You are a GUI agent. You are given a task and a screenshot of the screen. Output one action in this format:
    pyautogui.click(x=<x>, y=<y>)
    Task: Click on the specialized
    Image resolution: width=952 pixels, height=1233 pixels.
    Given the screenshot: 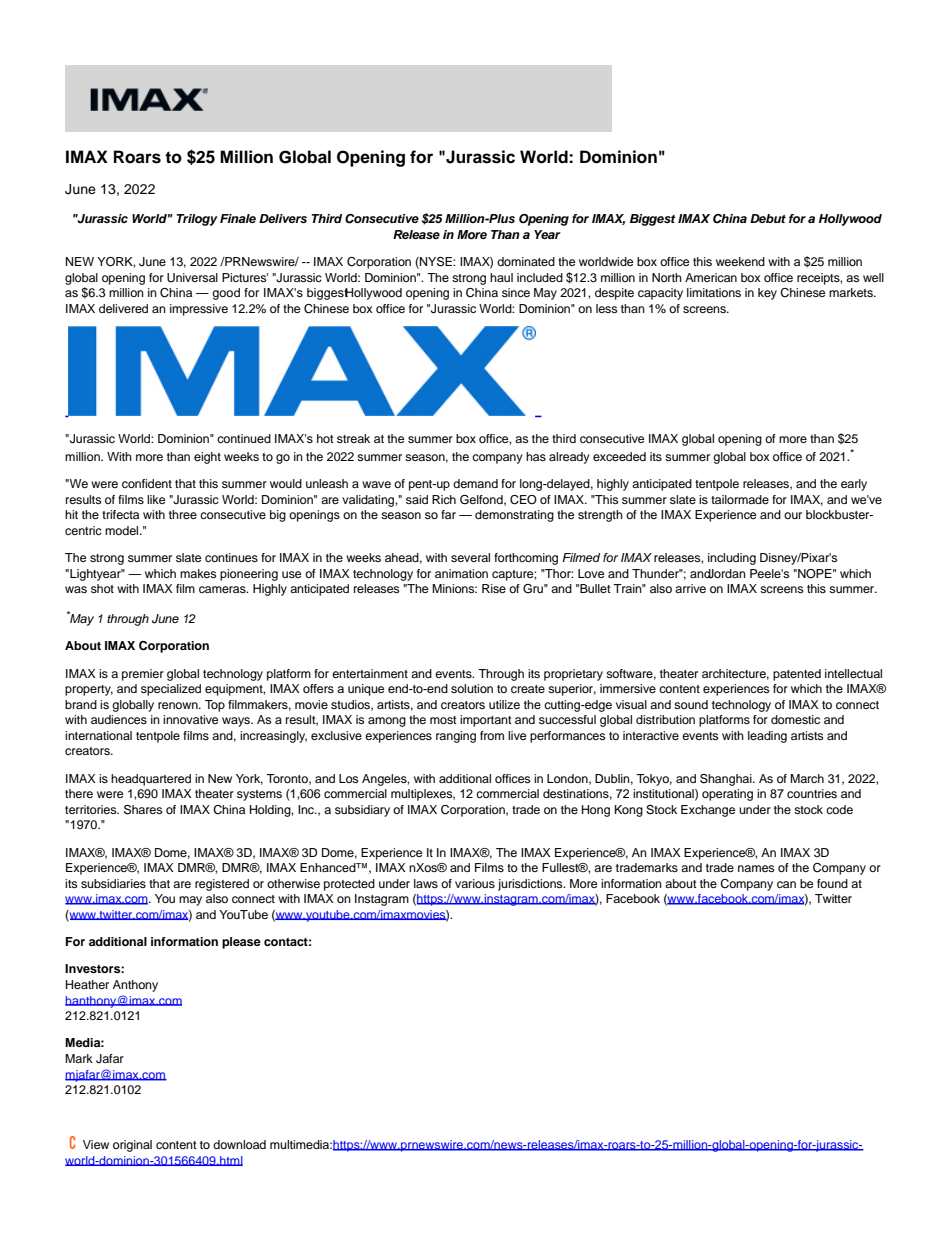 What is the action you would take?
    pyautogui.click(x=171, y=690)
